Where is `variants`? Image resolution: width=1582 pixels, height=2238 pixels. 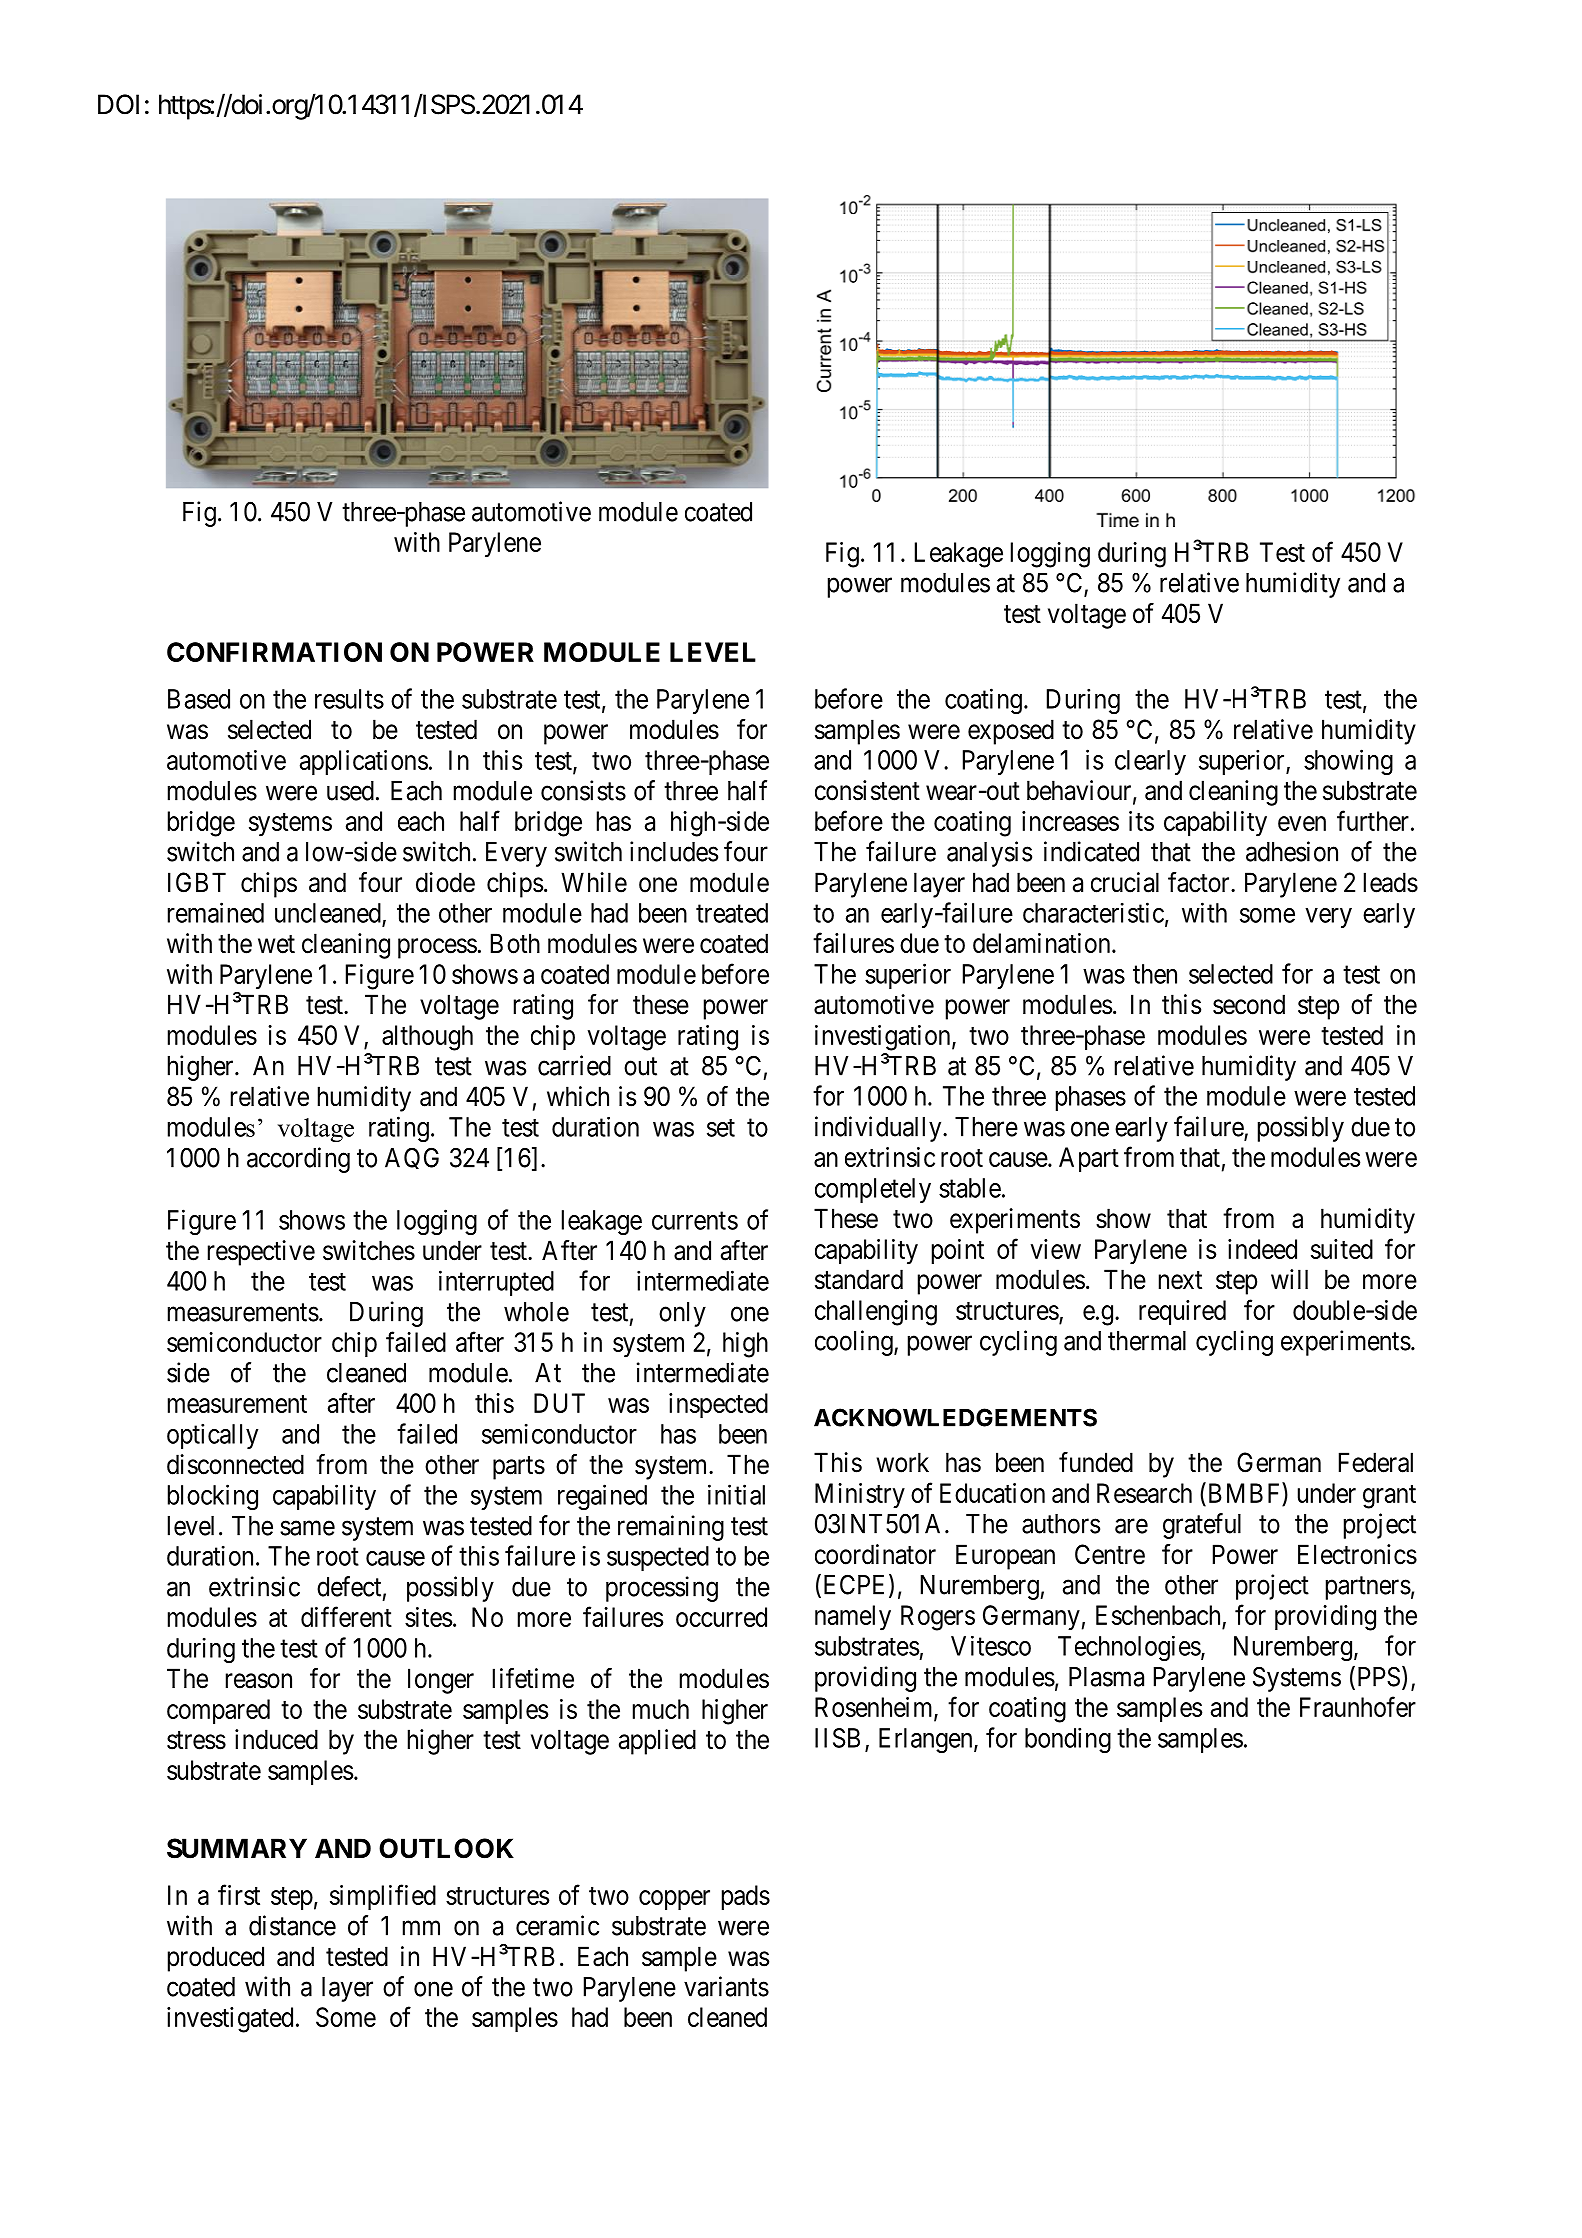 variants is located at coordinates (726, 1986).
